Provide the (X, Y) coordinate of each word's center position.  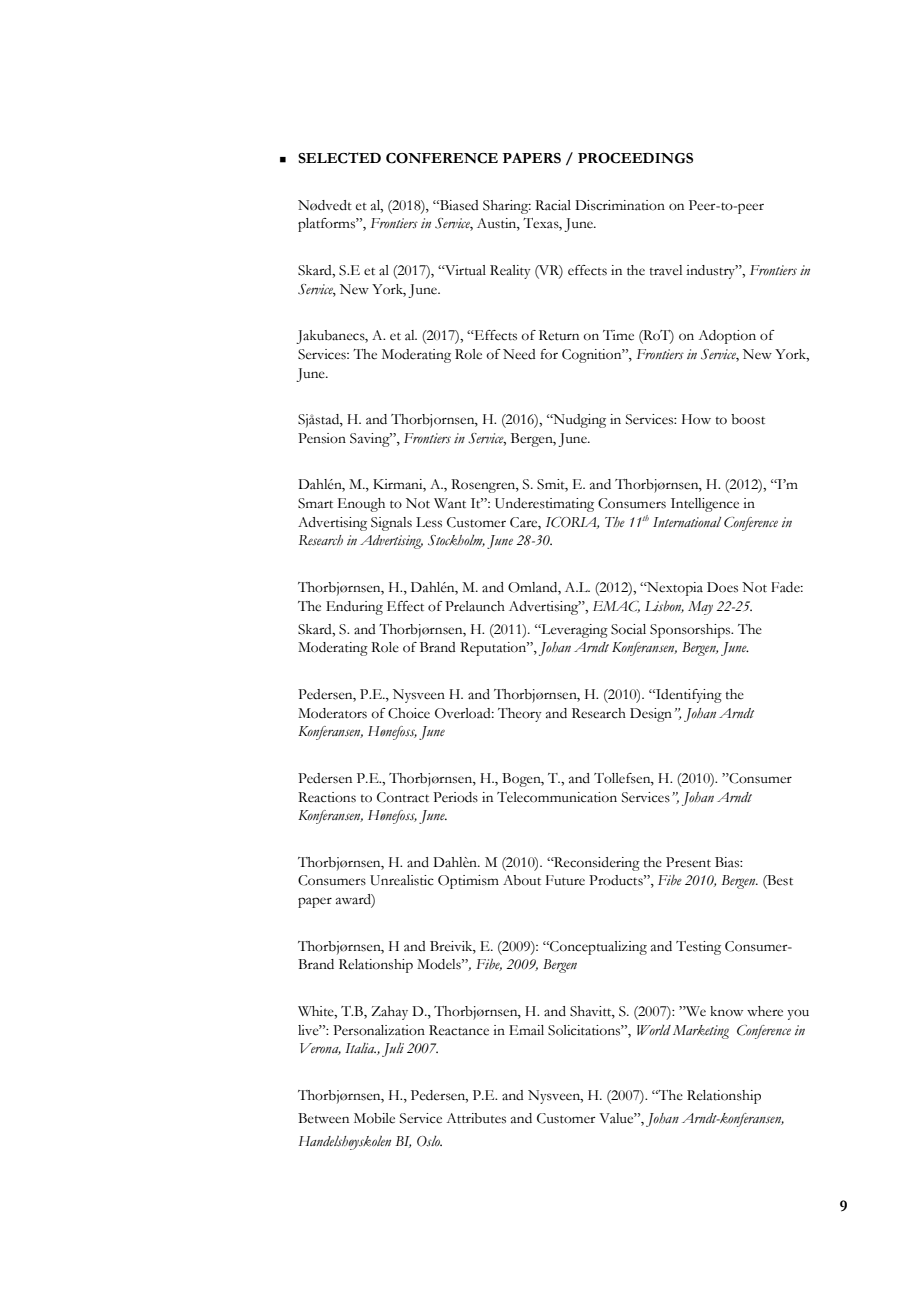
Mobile (374, 1118)
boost (748, 419)
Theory (520, 715)
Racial (553, 205)
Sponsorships (691, 631)
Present (688, 862)
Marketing (701, 1032)
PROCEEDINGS (635, 158)
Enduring (354, 608)
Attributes (476, 1118)
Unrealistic (402, 880)
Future (565, 880)
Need (519, 354)
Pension (322, 438)
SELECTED (339, 158)
